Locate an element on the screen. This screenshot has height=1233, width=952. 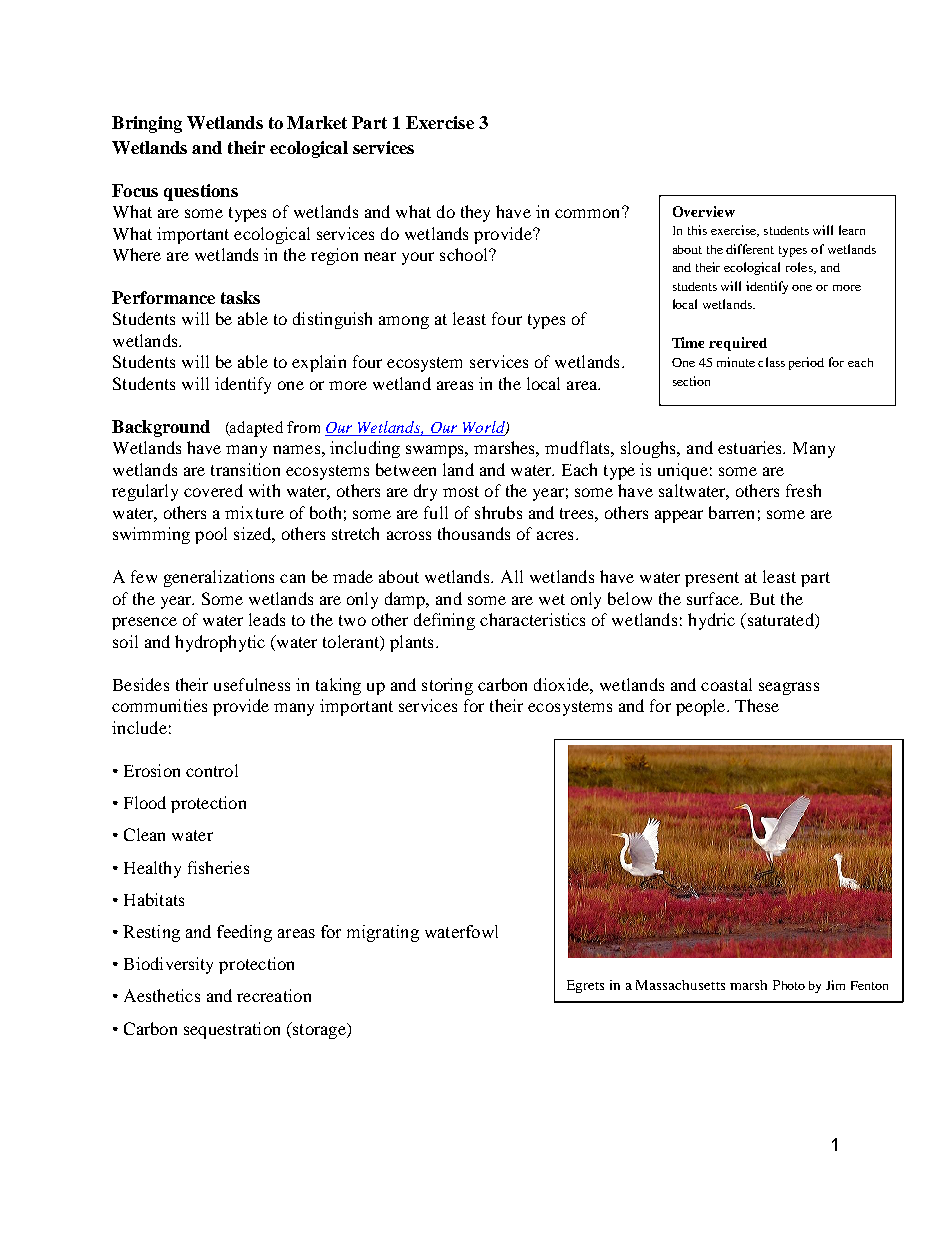
World is located at coordinates (483, 428).
